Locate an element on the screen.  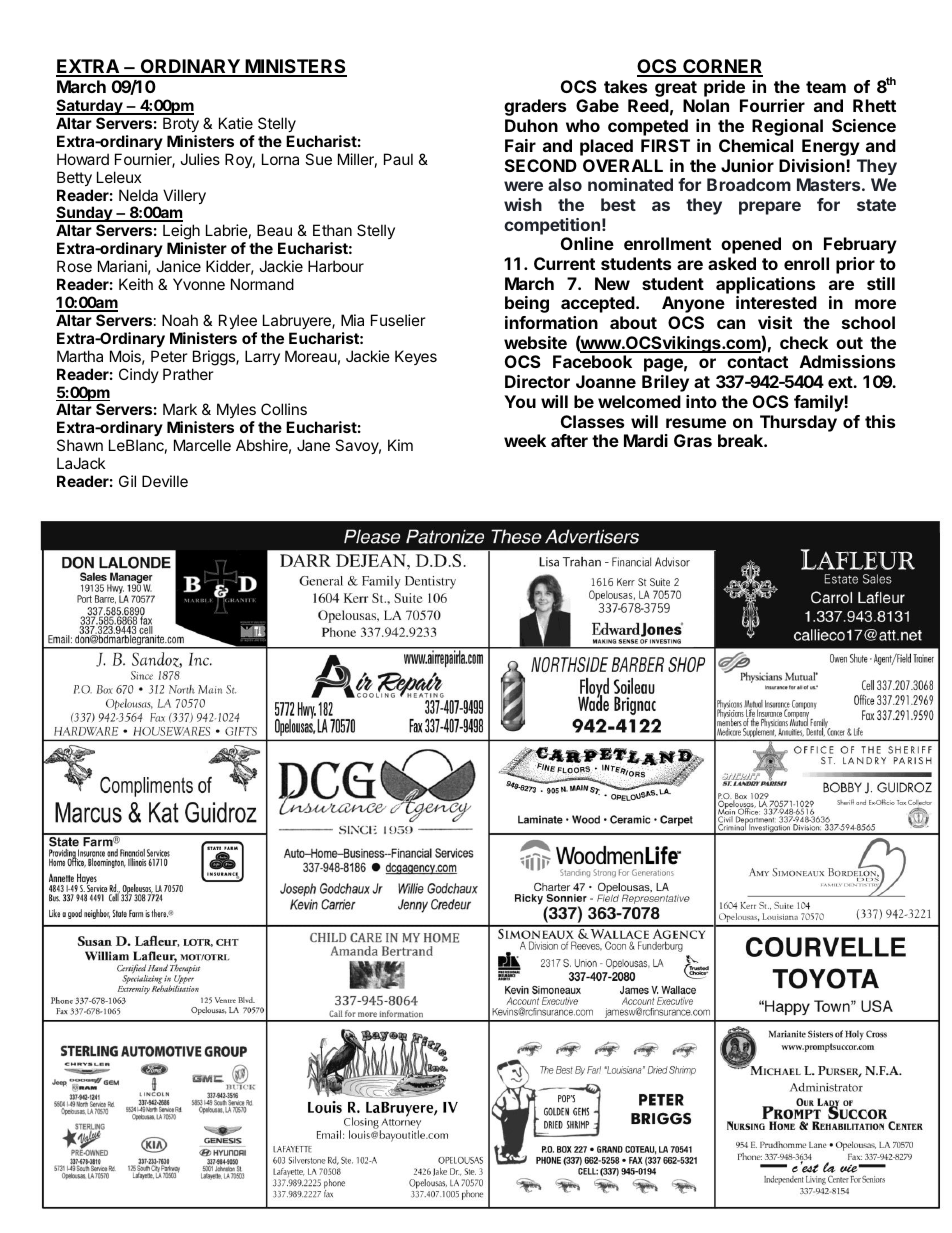
Saturday is located at coordinates (90, 107).
